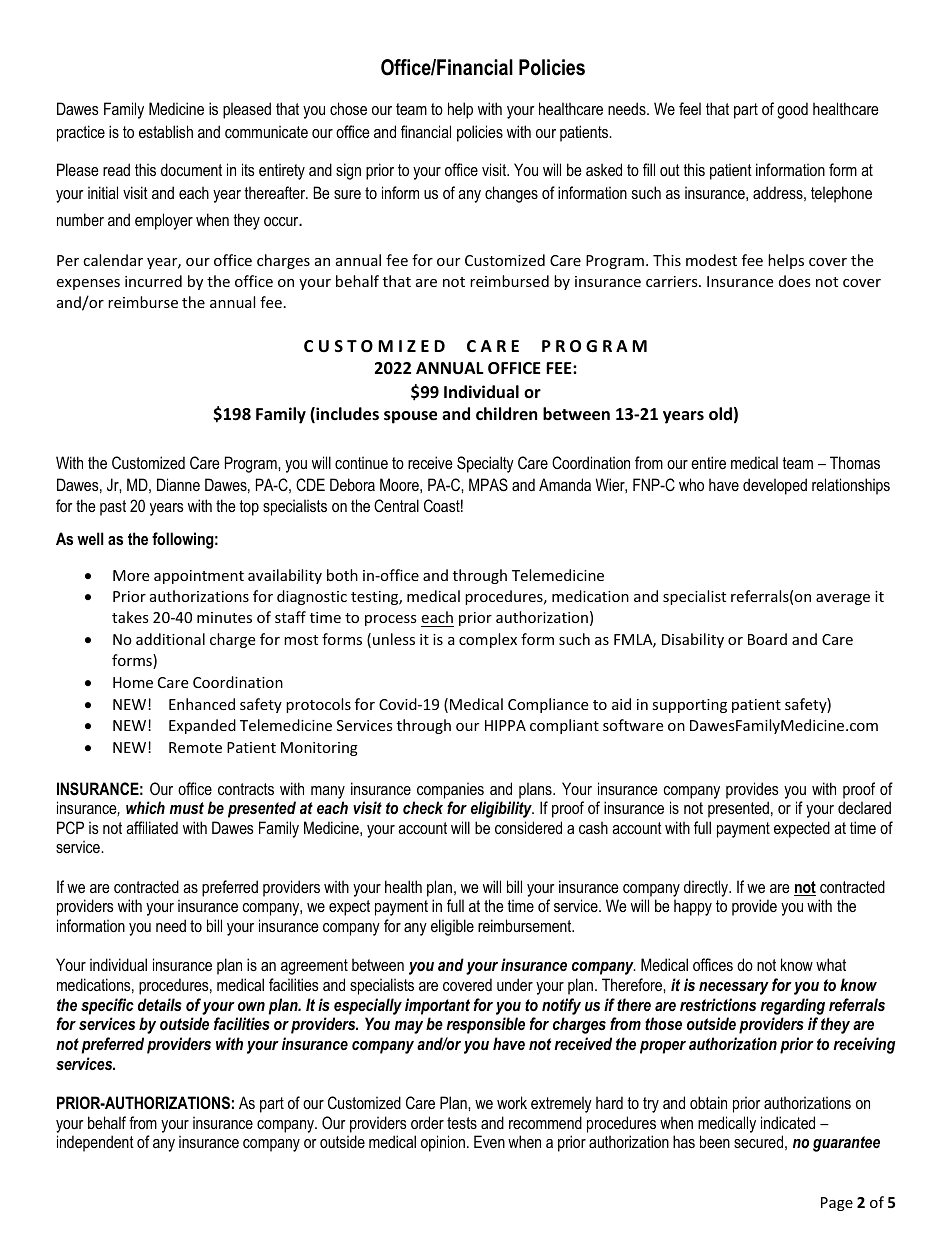 The width and height of the image is (952, 1233). What do you see at coordinates (488, 485) in the image?
I see `MPAS` at bounding box center [488, 485].
